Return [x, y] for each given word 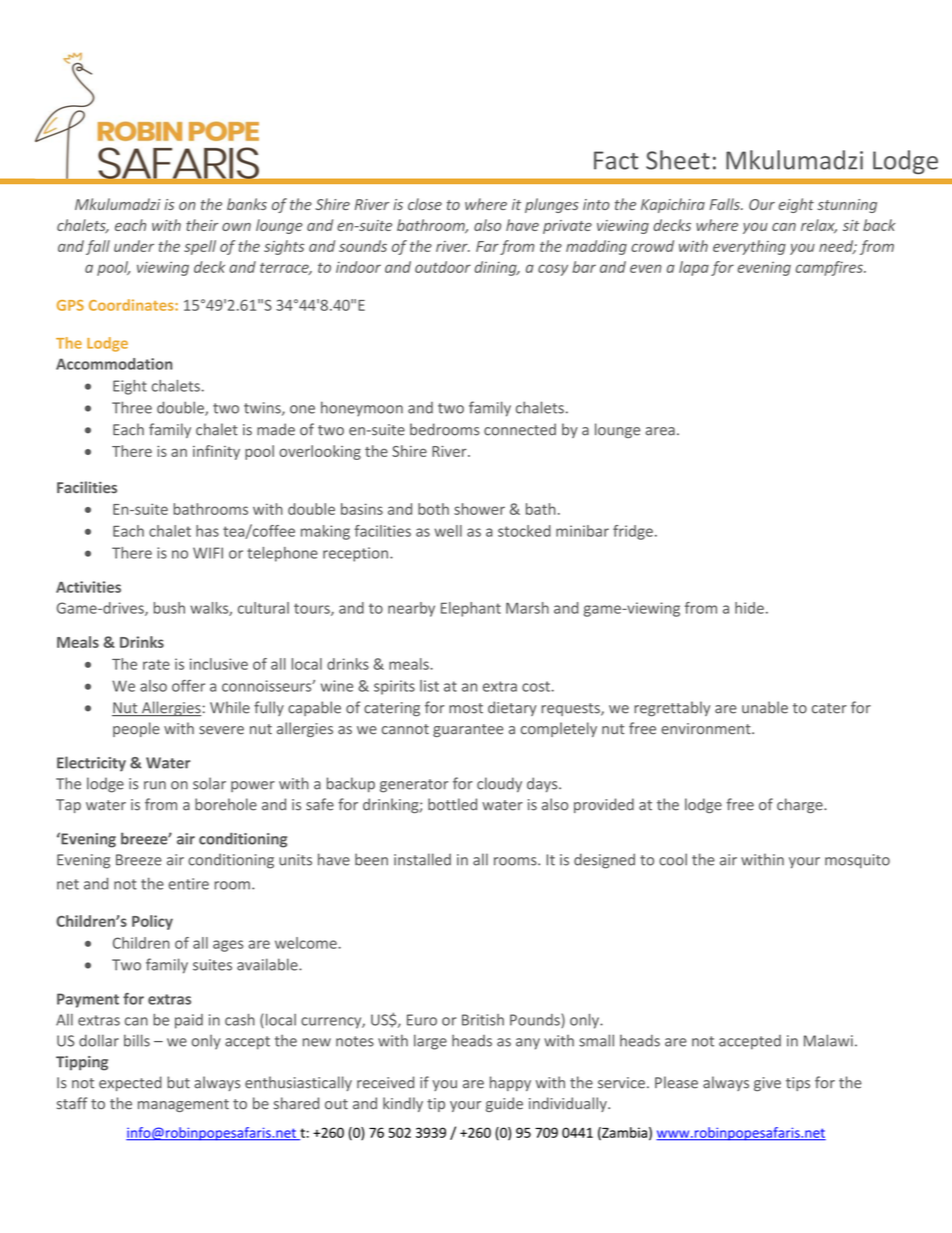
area [660, 431]
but [178, 1082]
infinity [216, 452]
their [202, 225]
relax [819, 226]
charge [801, 805]
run [155, 785]
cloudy [499, 784]
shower [479, 509]
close [425, 204]
